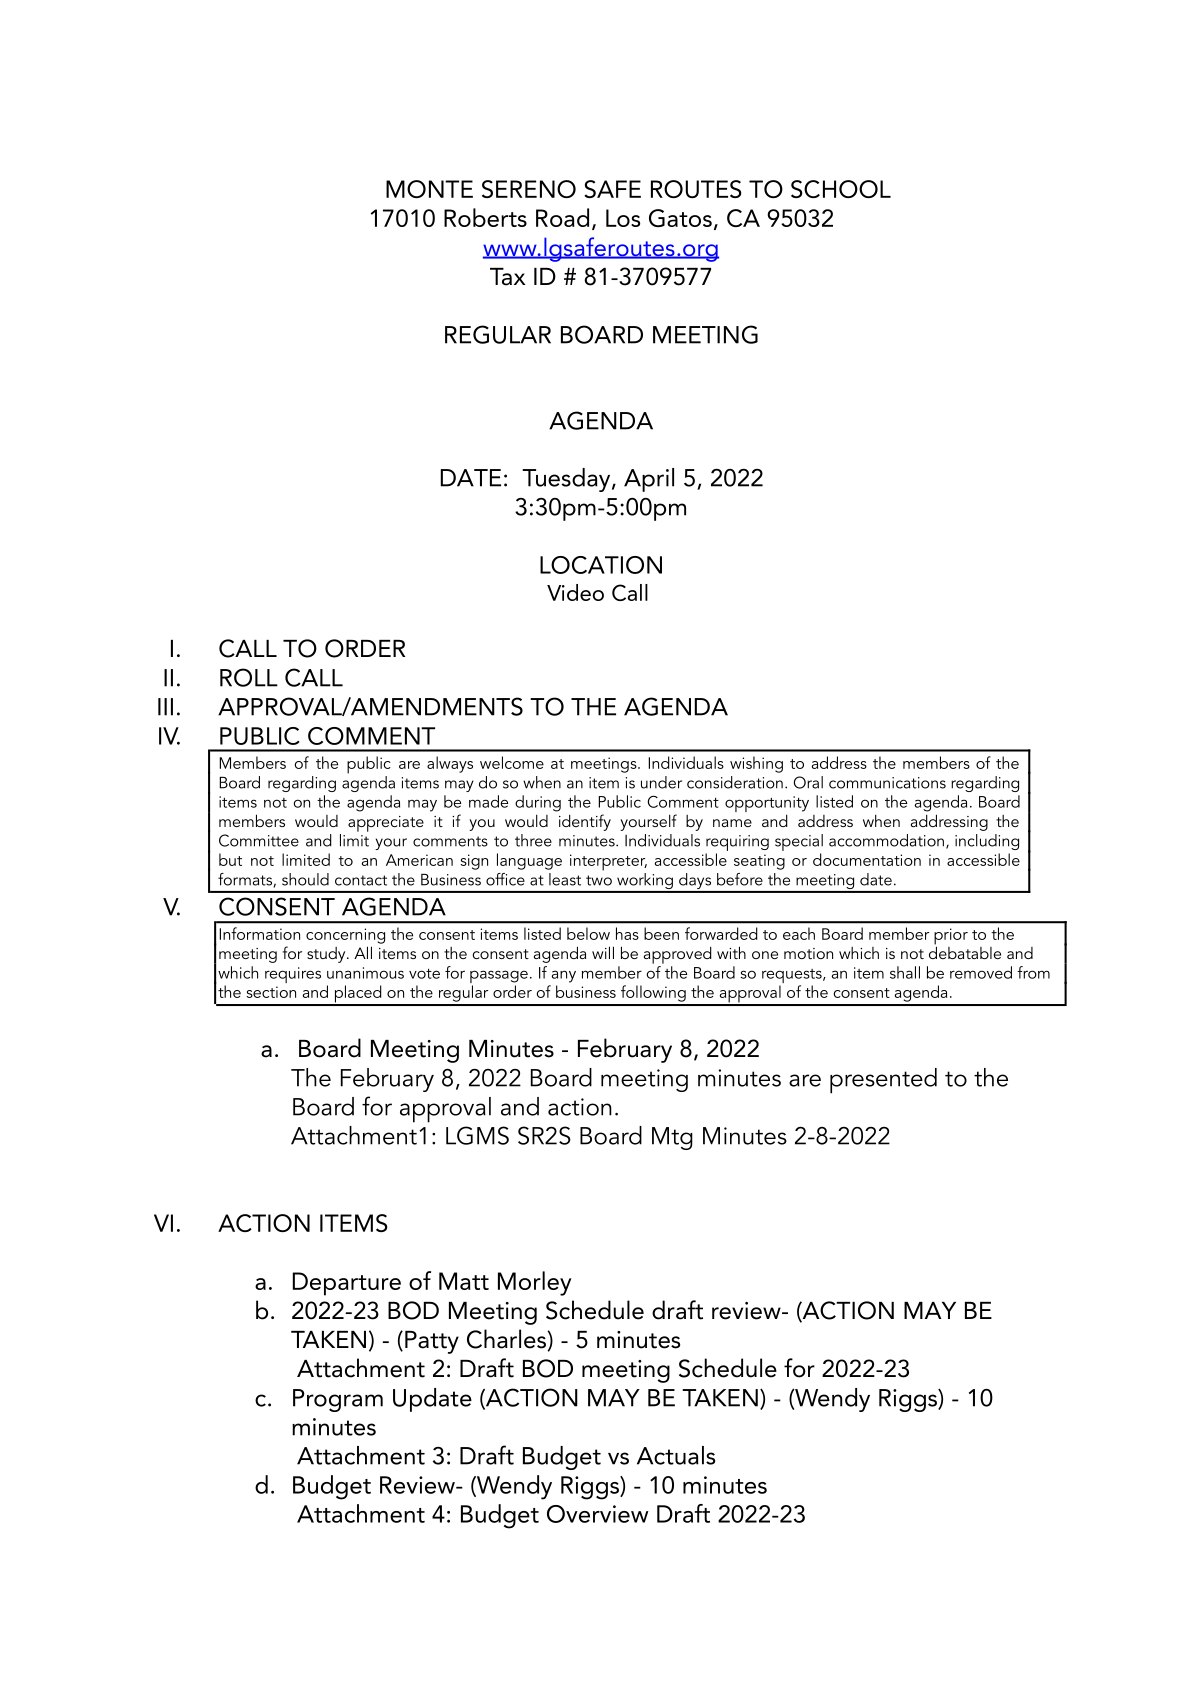 This image has width=1204, height=1701. I want to click on SCHOOL, so click(841, 189).
